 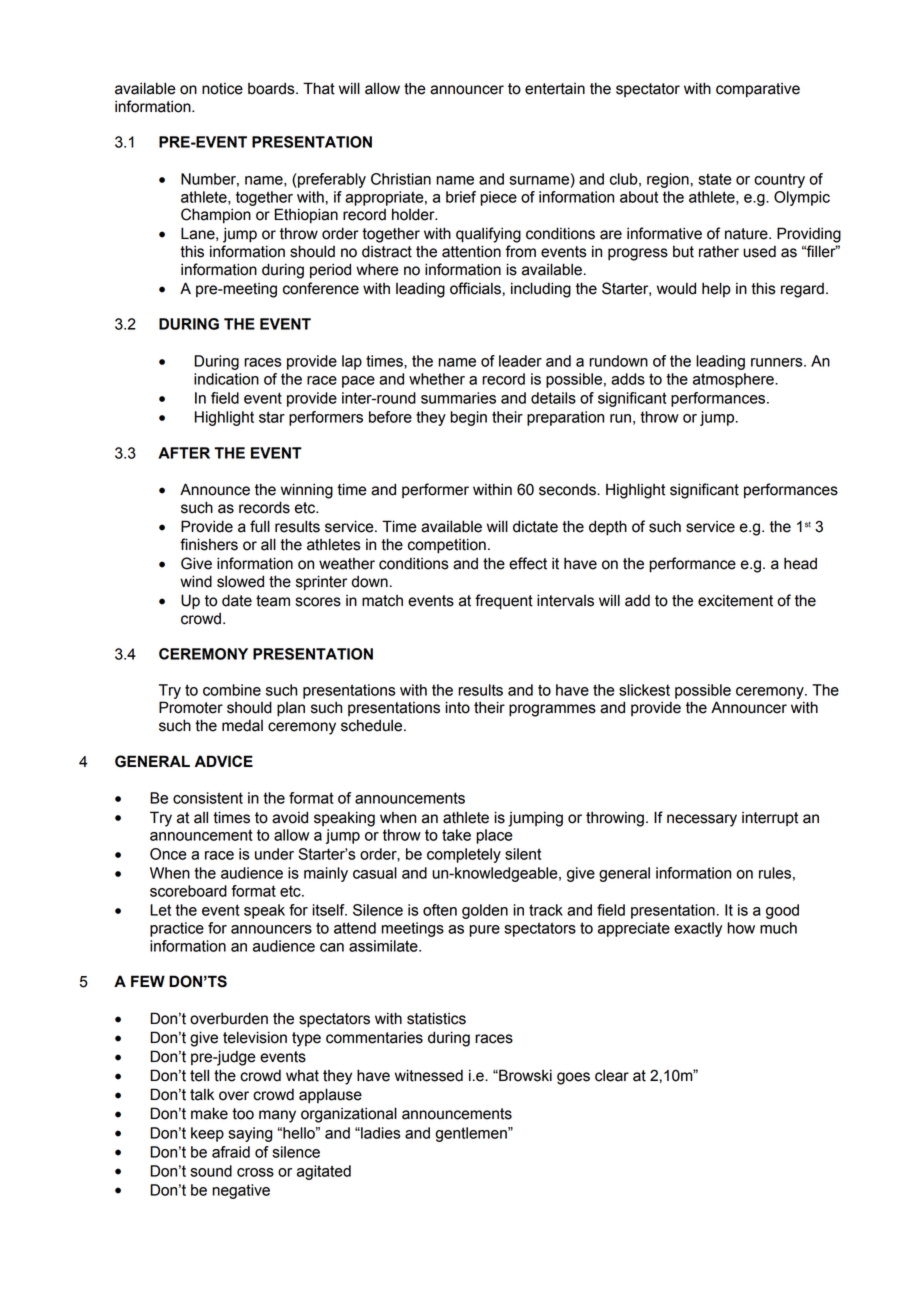 What do you see at coordinates (734, 380) in the document?
I see `atmosphere` at bounding box center [734, 380].
